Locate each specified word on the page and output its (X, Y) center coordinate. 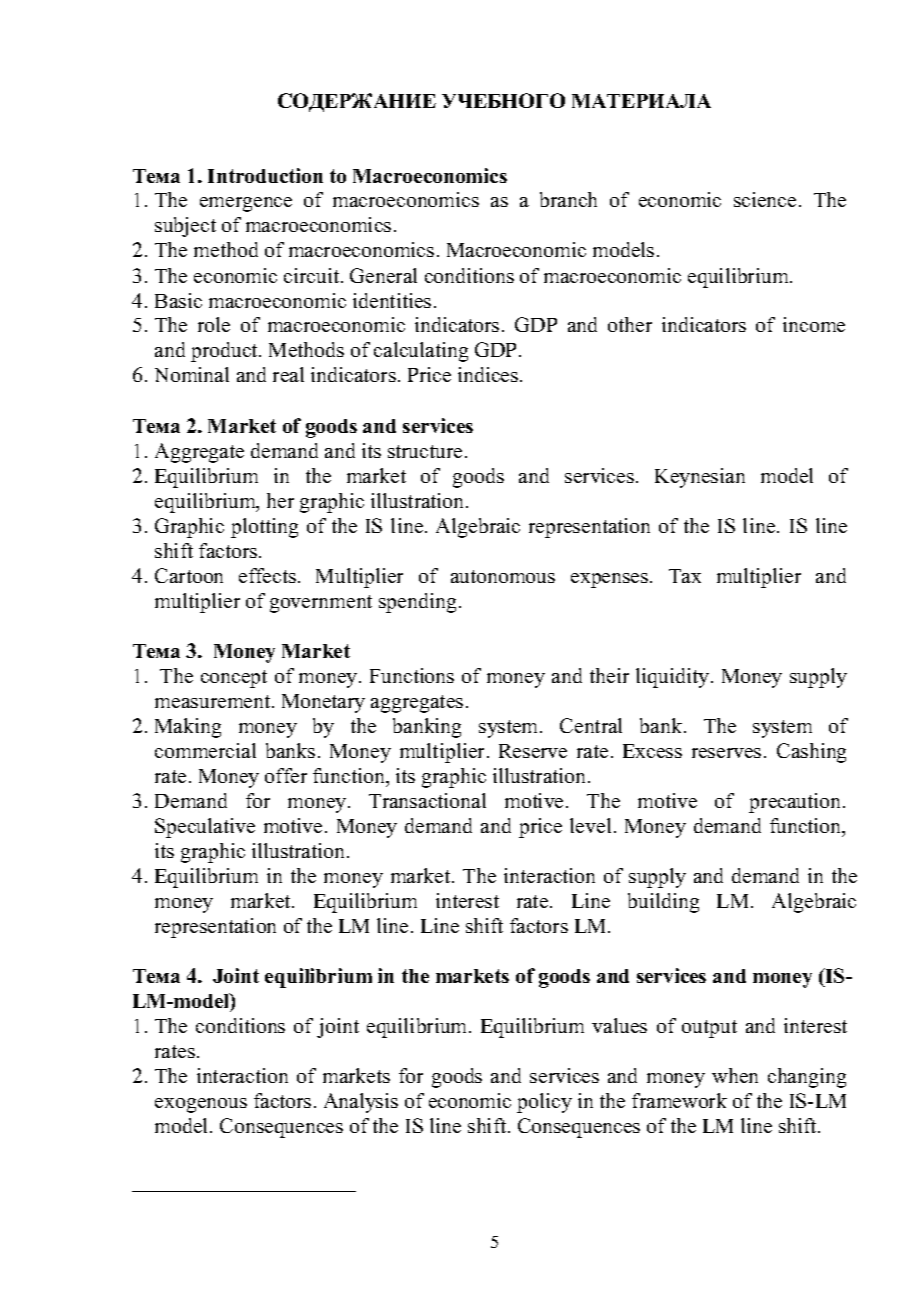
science (765, 199)
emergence (246, 204)
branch (568, 199)
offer (286, 775)
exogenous (201, 1105)
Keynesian (700, 478)
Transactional (427, 800)
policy (544, 1103)
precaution (796, 803)
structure (425, 451)
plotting (264, 528)
